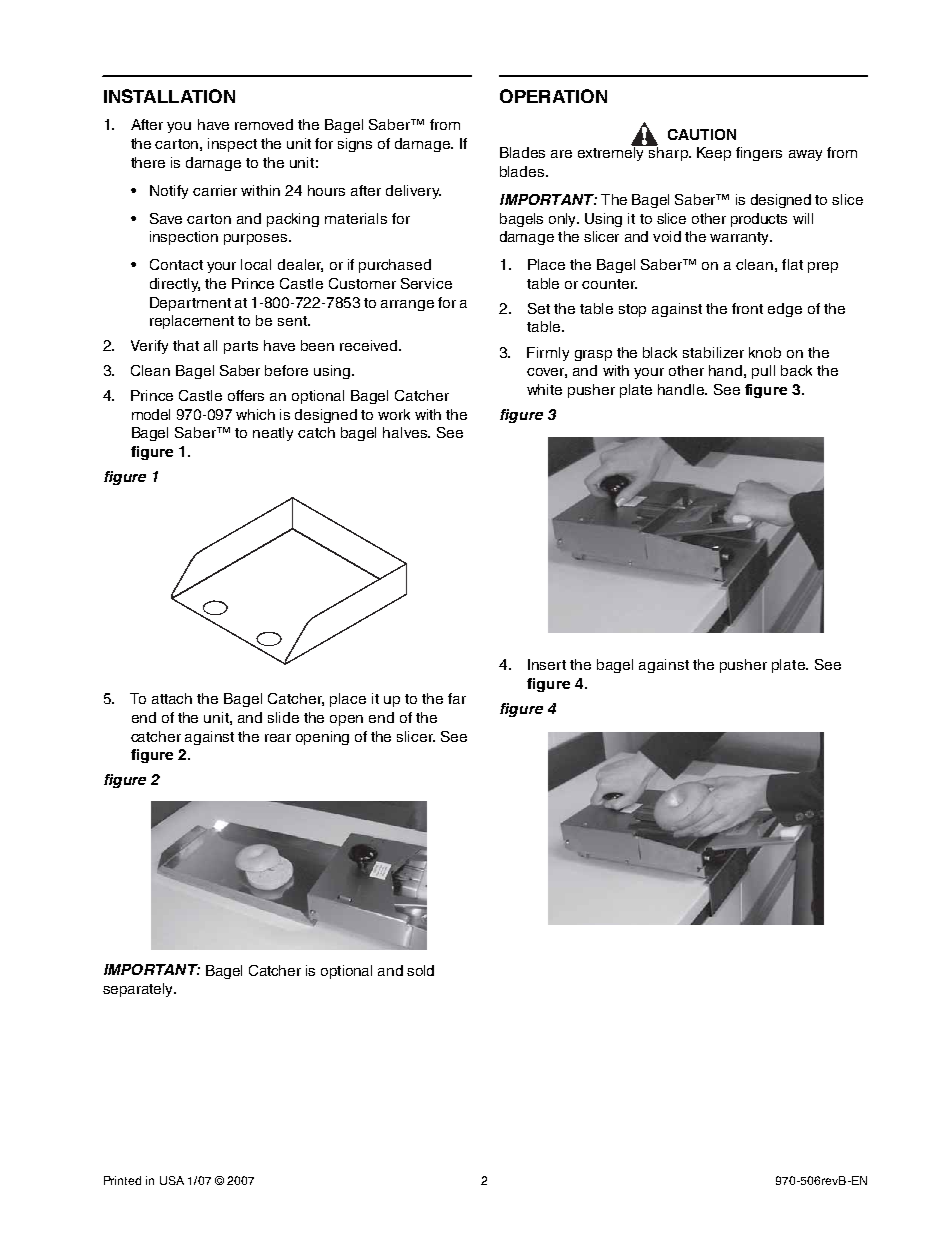  What do you see at coordinates (763, 372) in the screenshot?
I see `pull` at bounding box center [763, 372].
